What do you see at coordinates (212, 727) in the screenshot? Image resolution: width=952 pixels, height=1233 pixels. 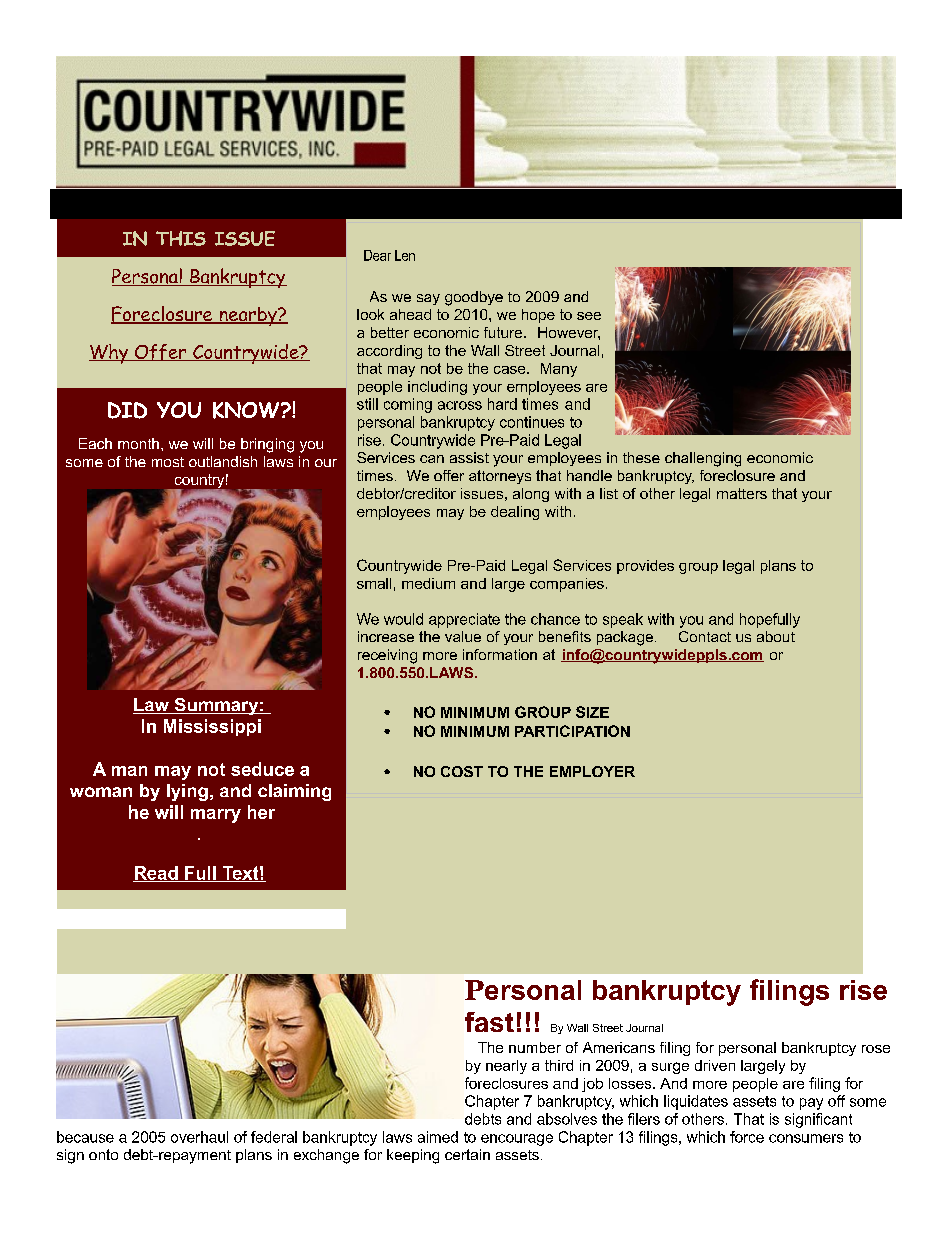 I see `Mississippi` at bounding box center [212, 727].
